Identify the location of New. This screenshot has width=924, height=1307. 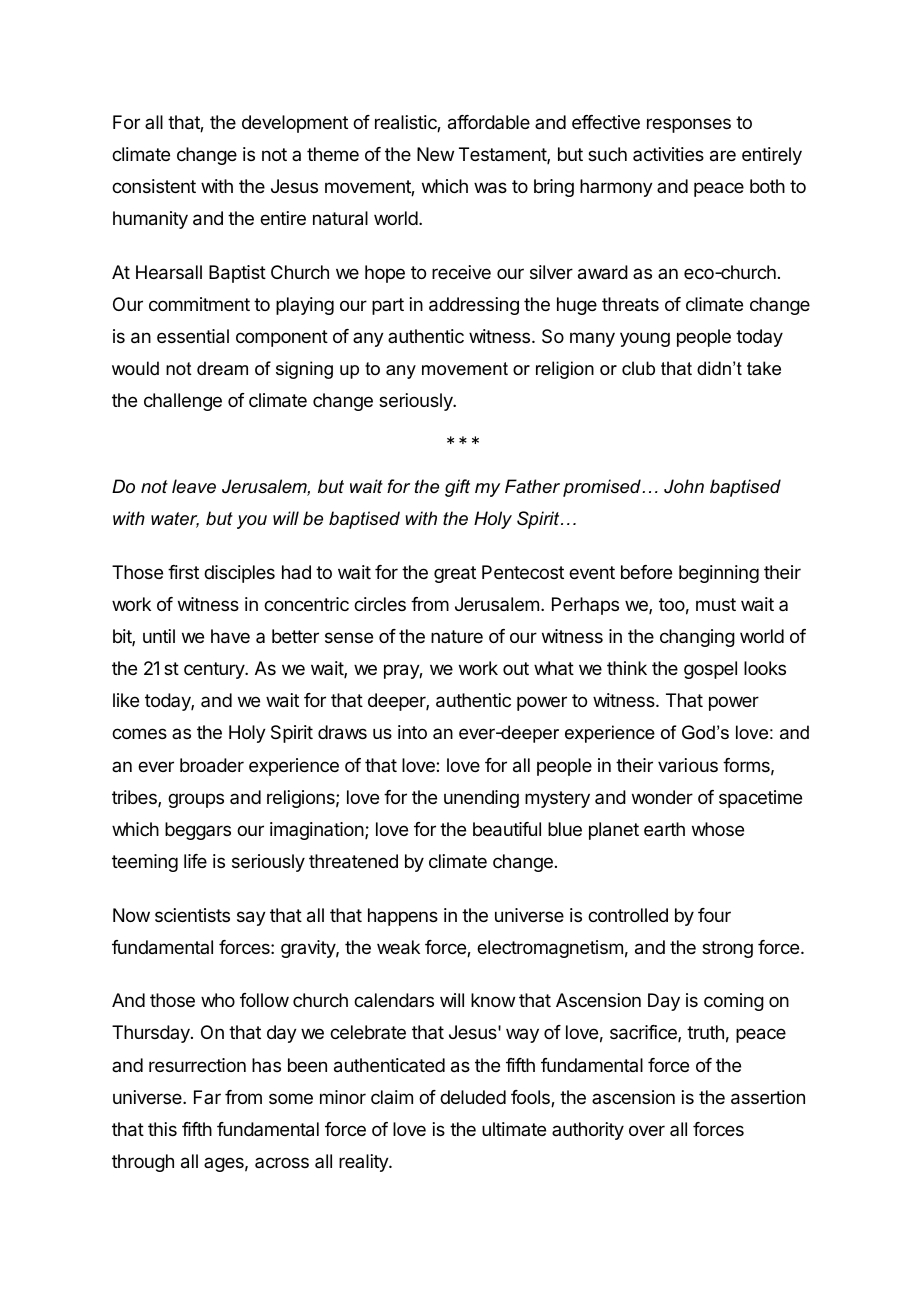
(435, 154).
